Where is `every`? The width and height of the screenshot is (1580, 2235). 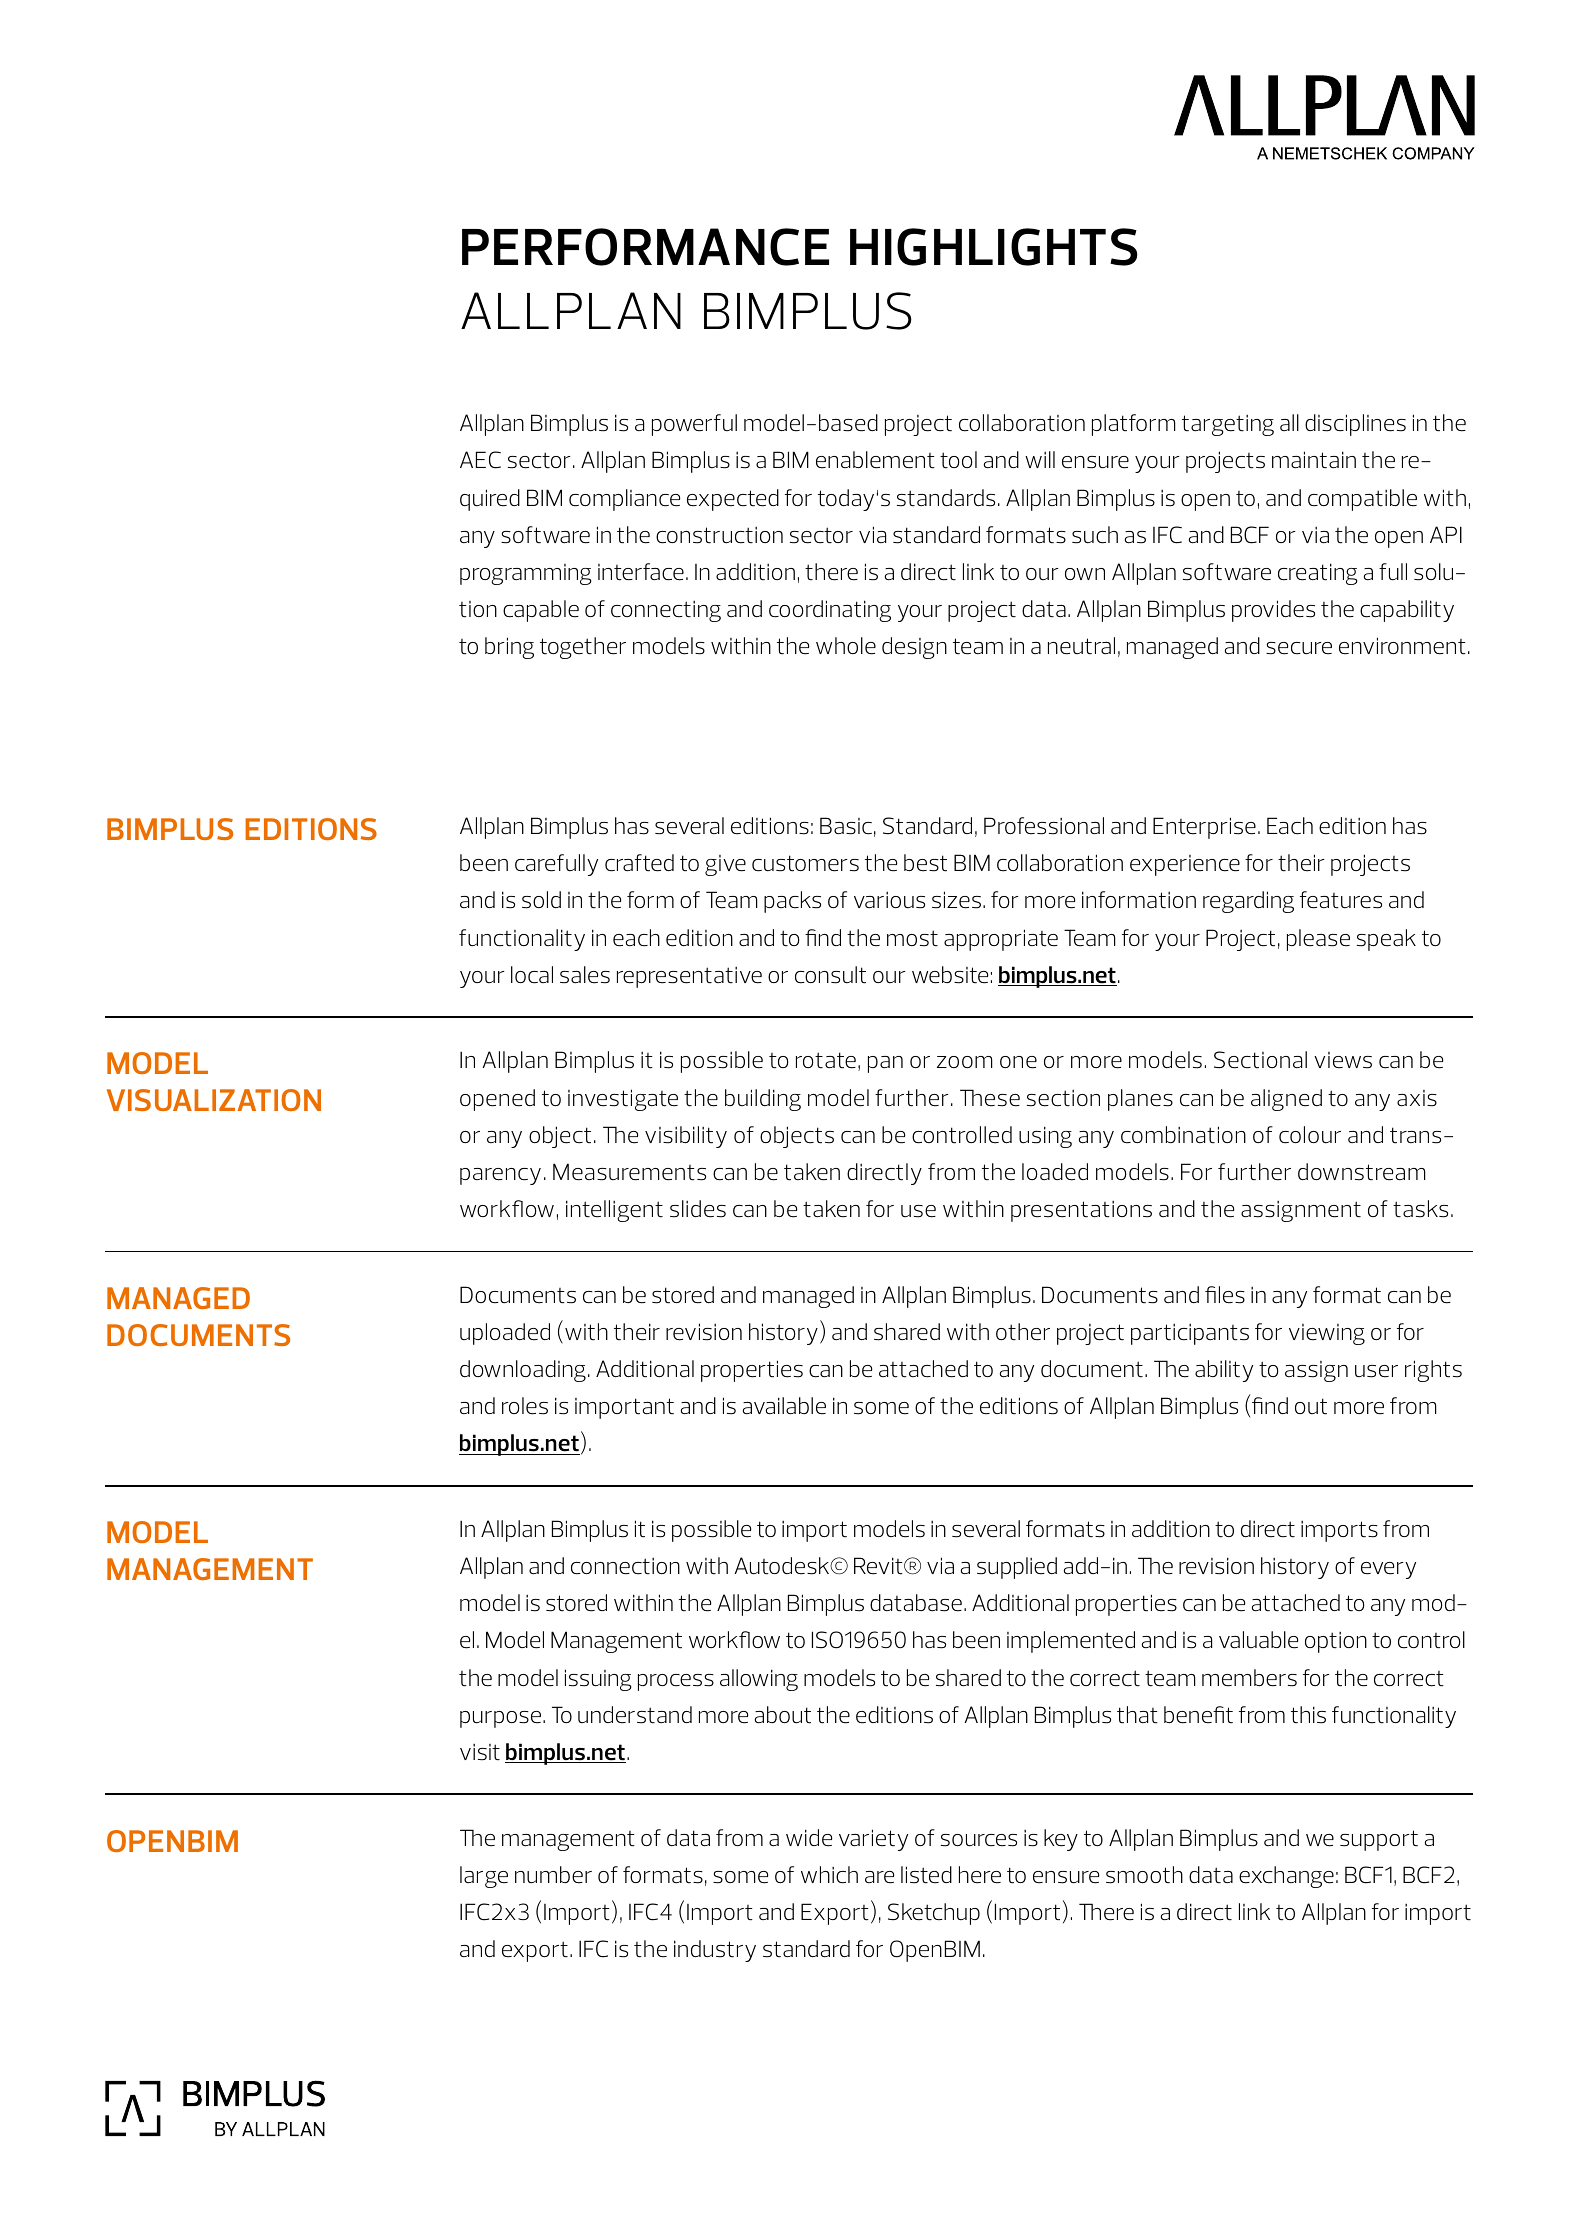 every is located at coordinates (1388, 1570).
